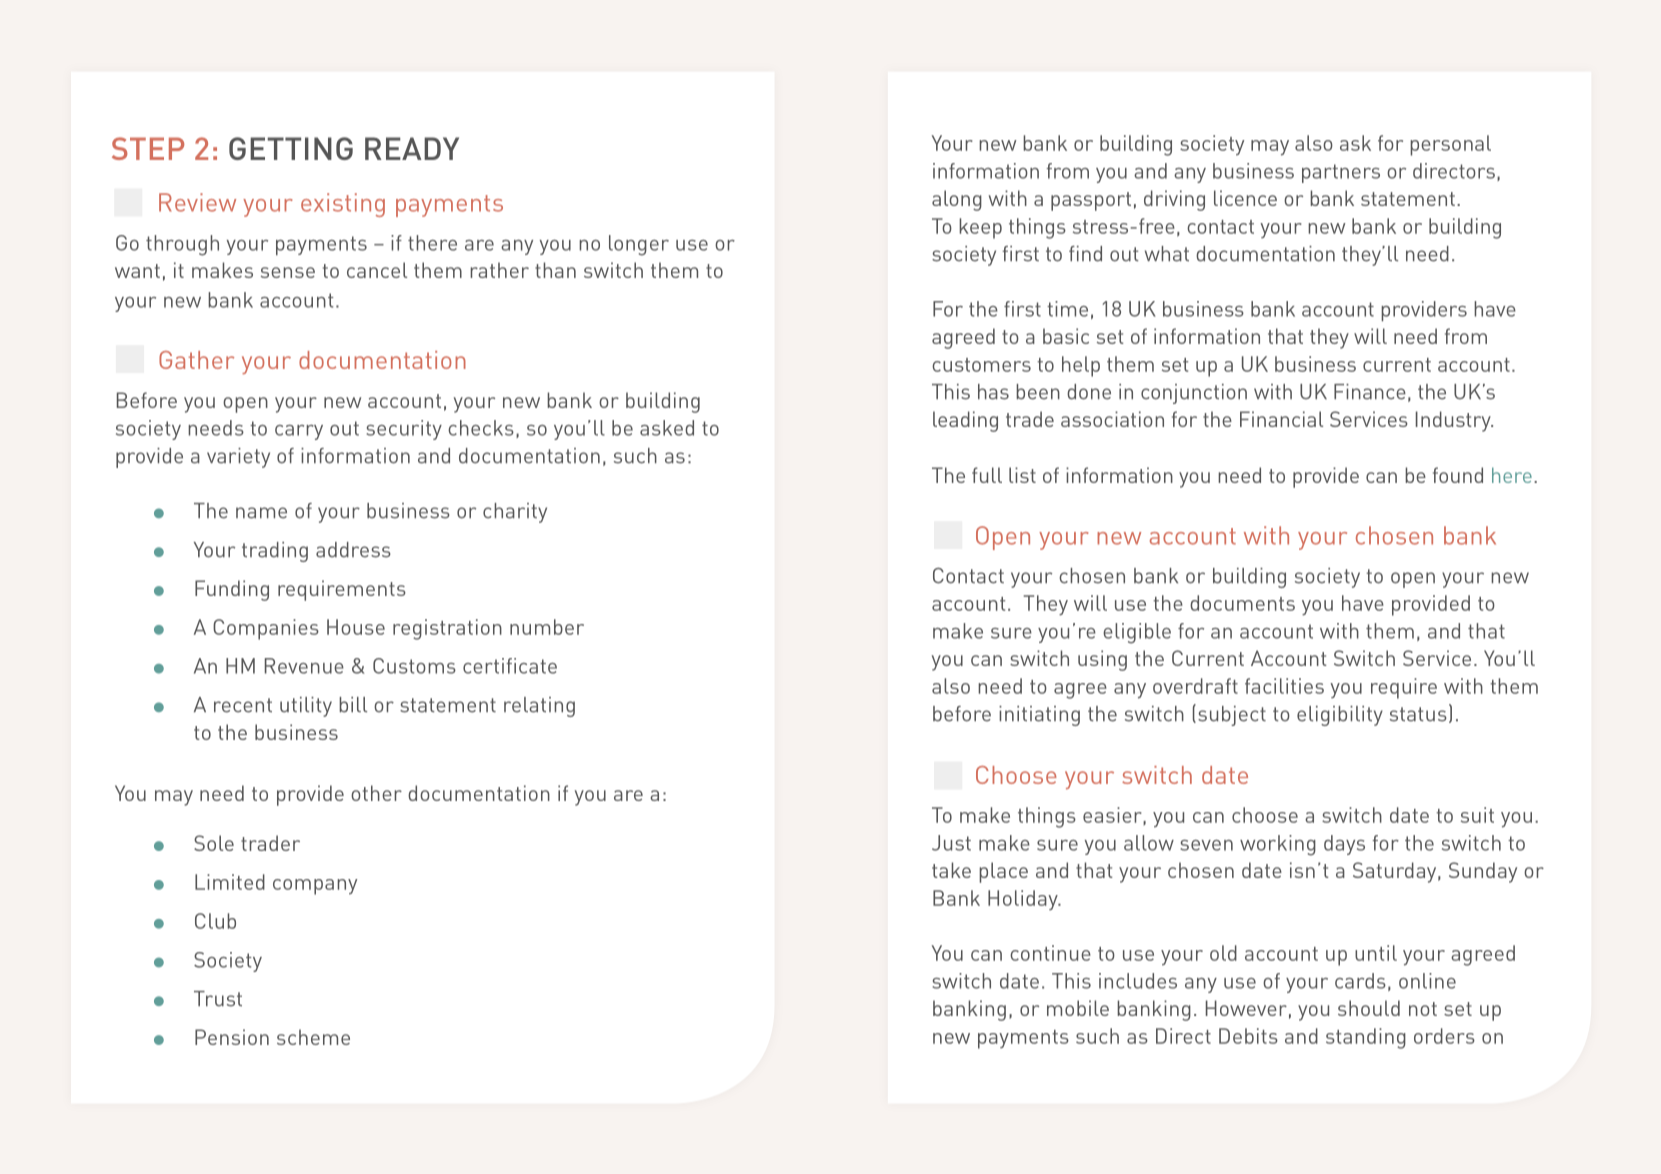  I want to click on scheme, so click(313, 1037).
